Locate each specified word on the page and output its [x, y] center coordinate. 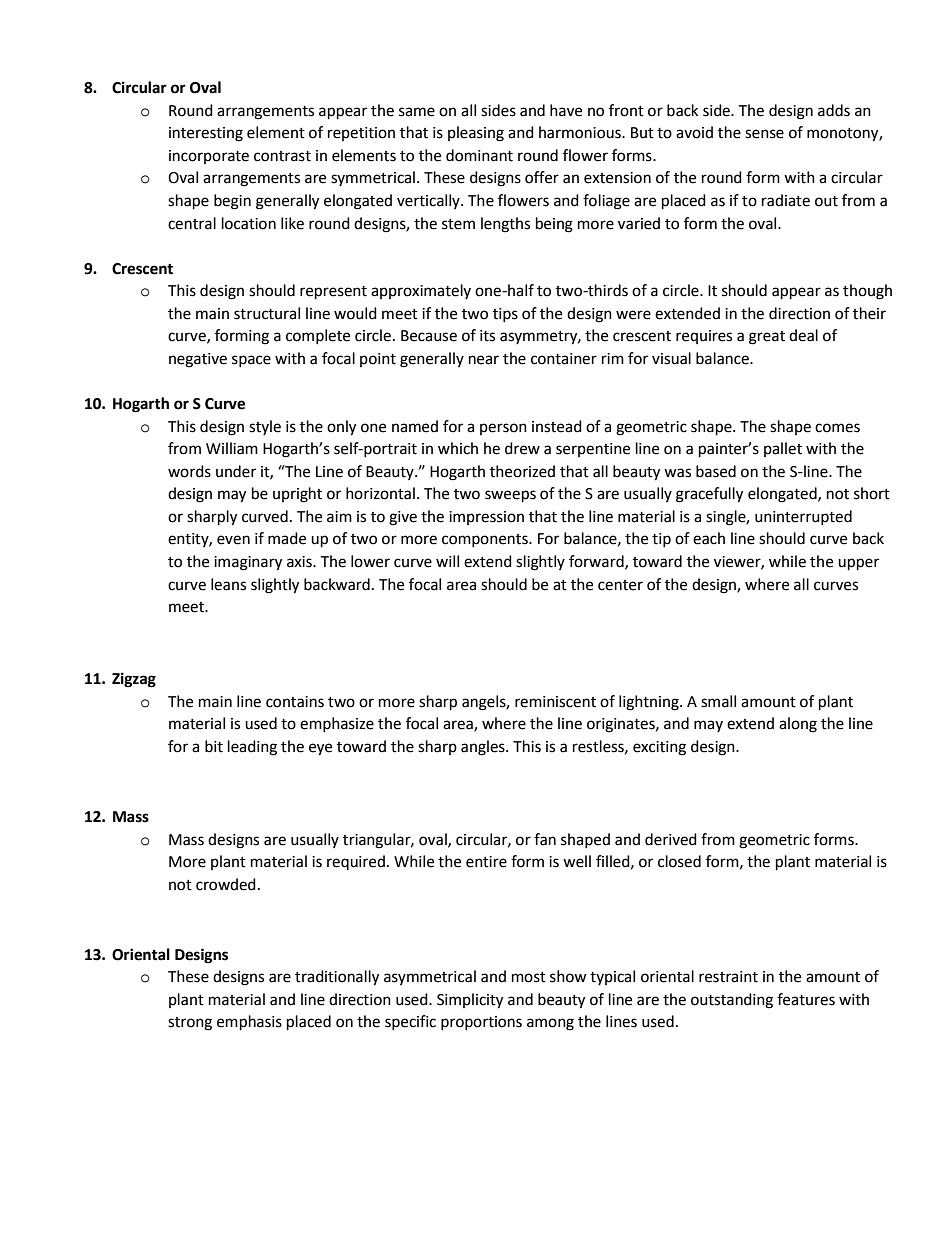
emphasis [249, 1023]
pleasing [476, 134]
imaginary [248, 563]
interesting [206, 134]
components [486, 540]
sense [764, 134]
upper [858, 564]
